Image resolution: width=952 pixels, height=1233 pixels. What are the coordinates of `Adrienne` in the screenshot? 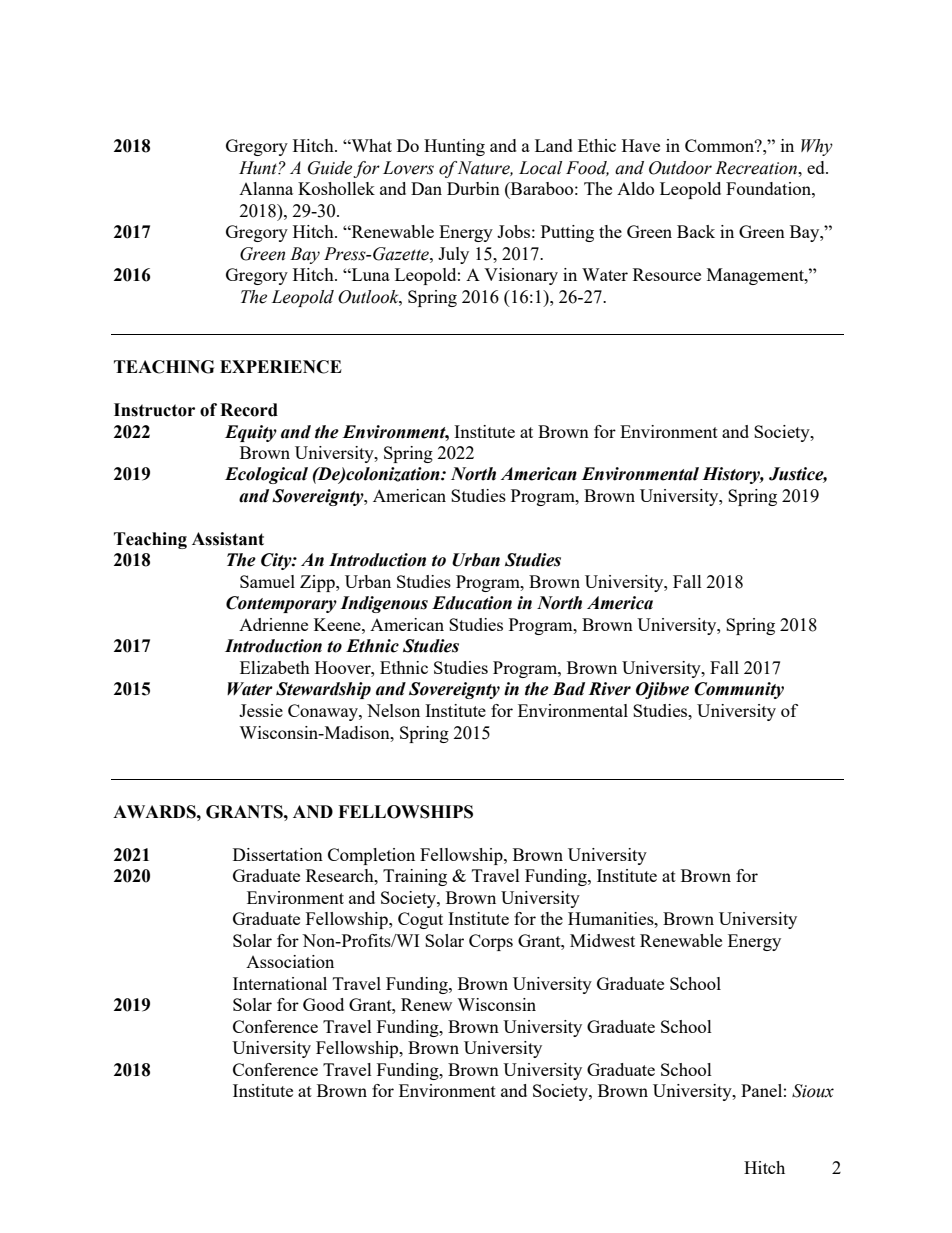 It's located at (273, 624).
